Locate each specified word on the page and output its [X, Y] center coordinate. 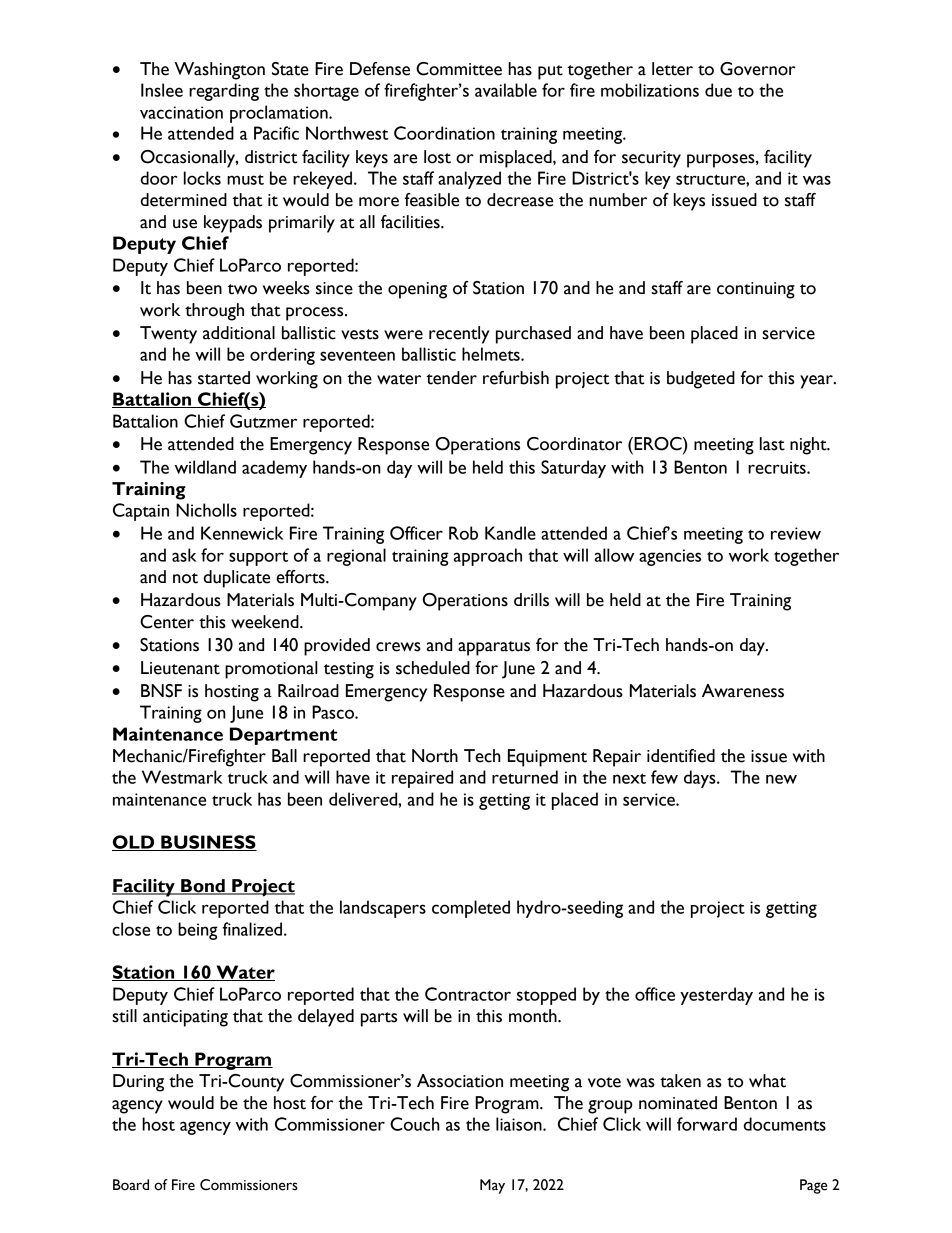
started [224, 378]
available [506, 90]
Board [131, 1185]
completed [471, 909]
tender [451, 378]
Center [167, 622]
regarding [224, 92]
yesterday [716, 996]
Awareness [743, 691]
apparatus [494, 648]
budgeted [701, 380]
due [718, 90]
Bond [203, 887]
